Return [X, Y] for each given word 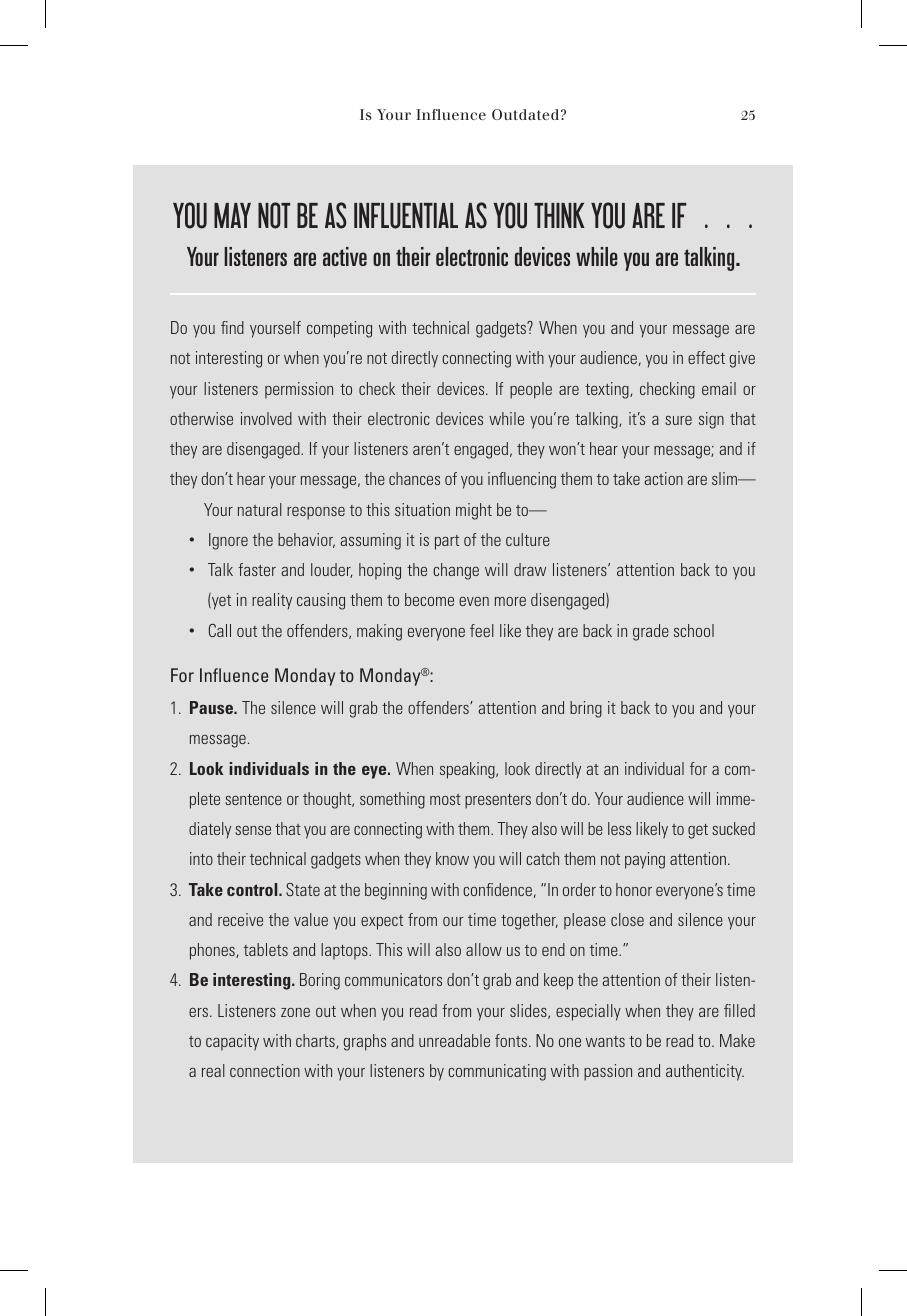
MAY [232, 215]
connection [265, 1070]
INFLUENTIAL [406, 216]
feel [482, 630]
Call [220, 630]
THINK [559, 215]
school [694, 630]
